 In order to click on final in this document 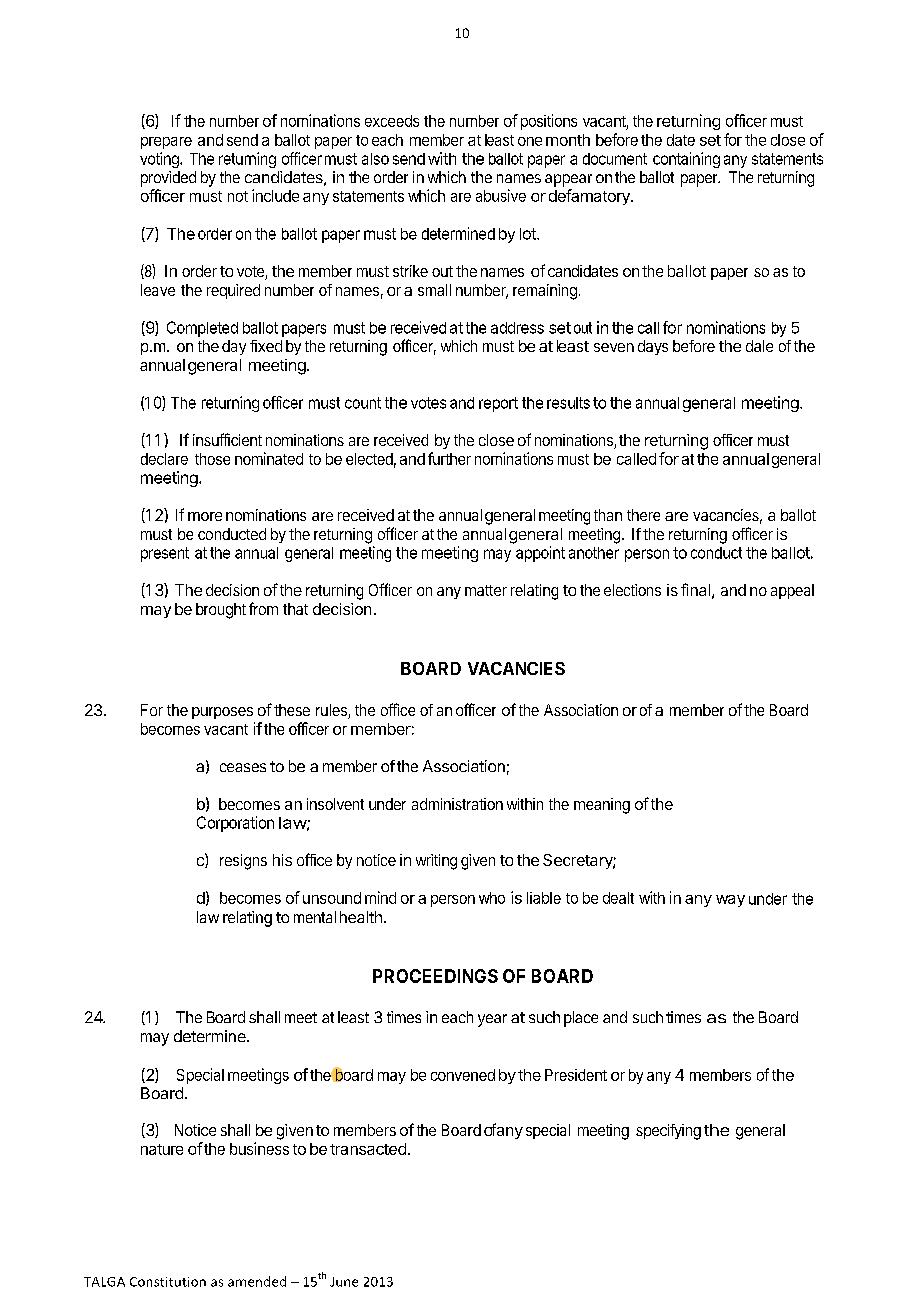, I will do `click(695, 589)`.
